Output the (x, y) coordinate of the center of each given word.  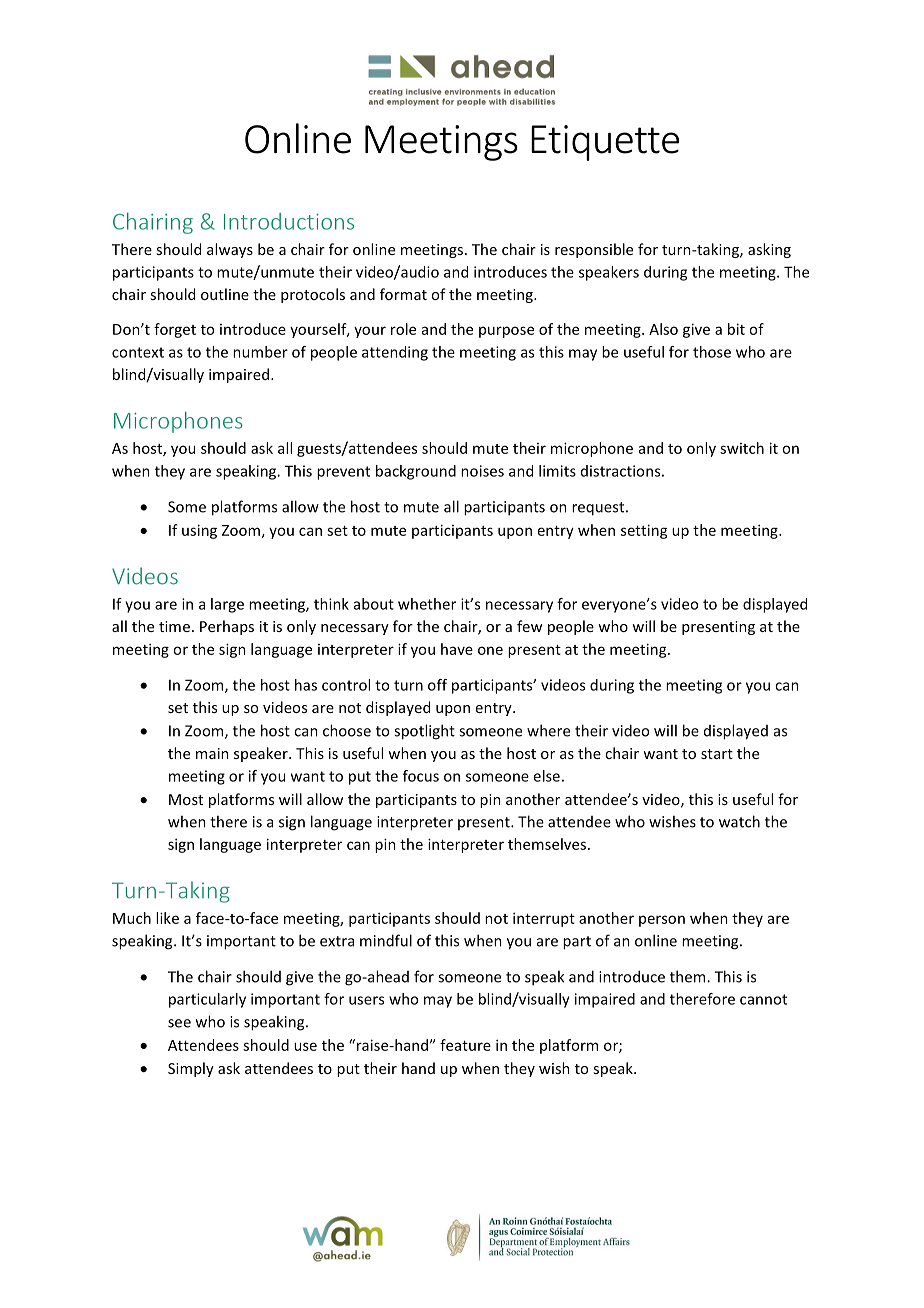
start (717, 754)
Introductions (289, 221)
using (199, 531)
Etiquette (605, 143)
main (212, 753)
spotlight (424, 732)
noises (482, 471)
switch (742, 448)
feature (465, 1045)
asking (769, 250)
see (179, 1023)
